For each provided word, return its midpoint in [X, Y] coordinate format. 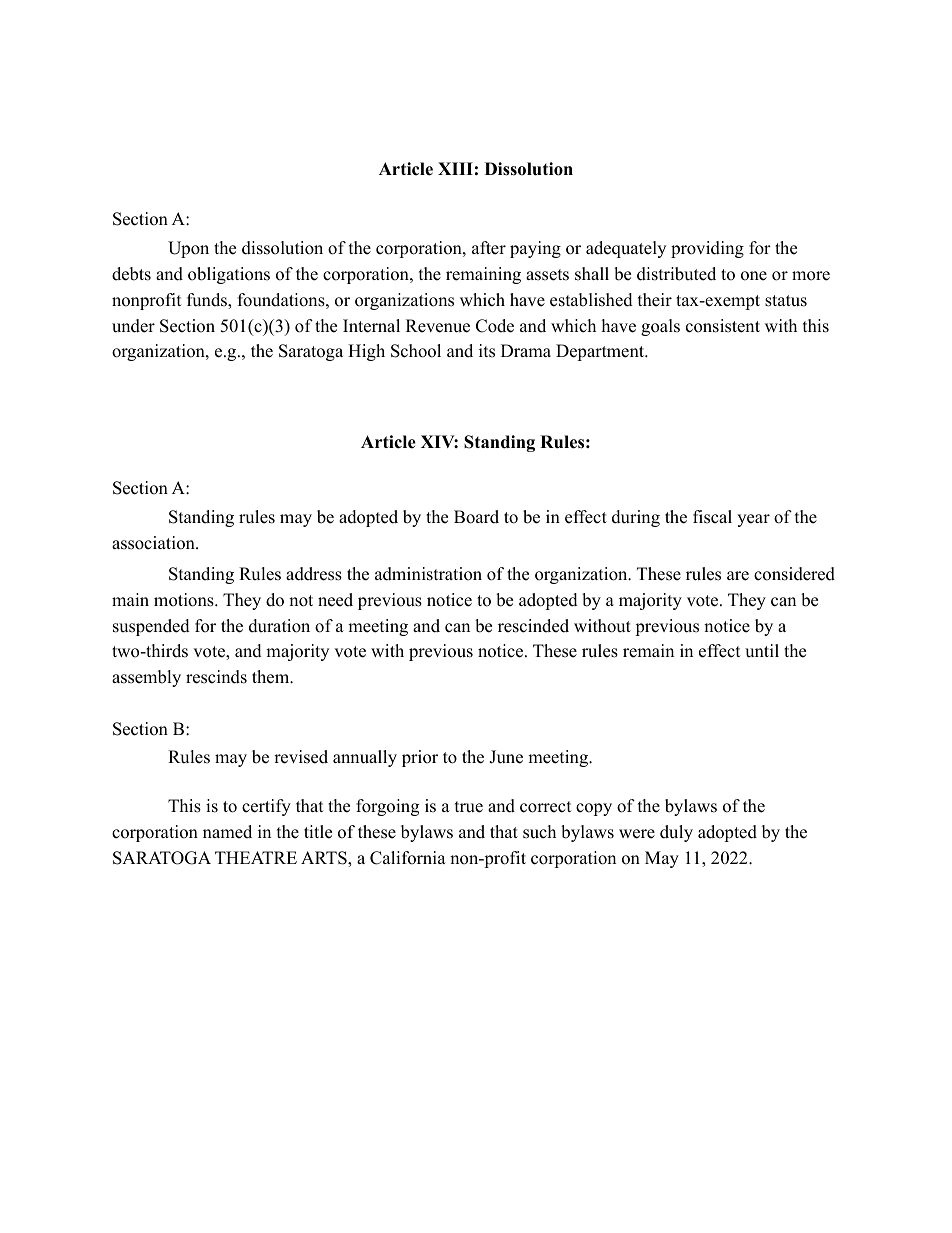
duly [676, 833]
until [762, 651]
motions [185, 600]
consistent [723, 326]
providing [707, 249]
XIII [455, 168]
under [133, 326]
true [469, 807]
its [487, 351]
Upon [188, 249]
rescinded [533, 626]
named [227, 832]
